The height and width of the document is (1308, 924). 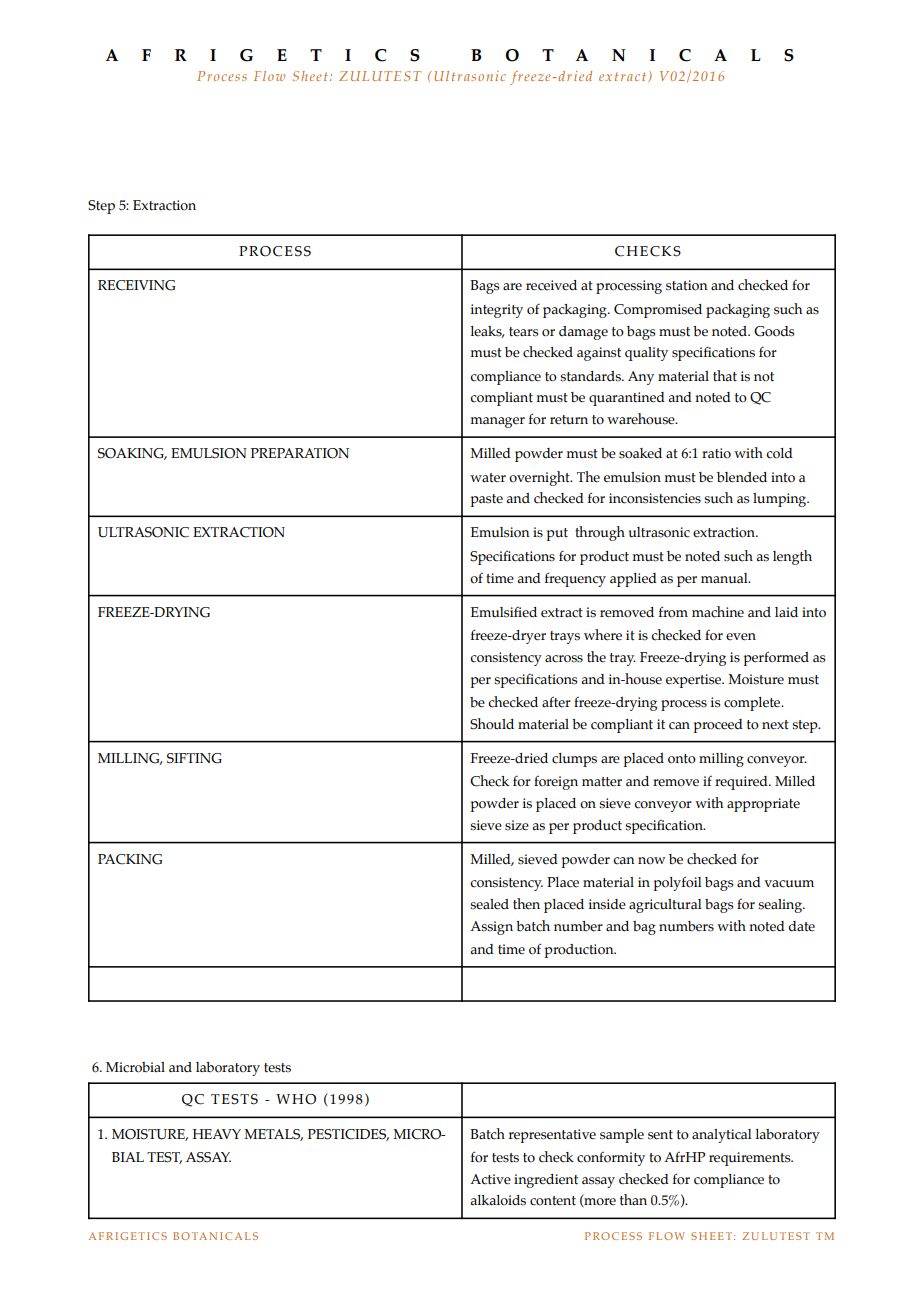 What do you see at coordinates (497, 311) in the document?
I see `integrity` at bounding box center [497, 311].
